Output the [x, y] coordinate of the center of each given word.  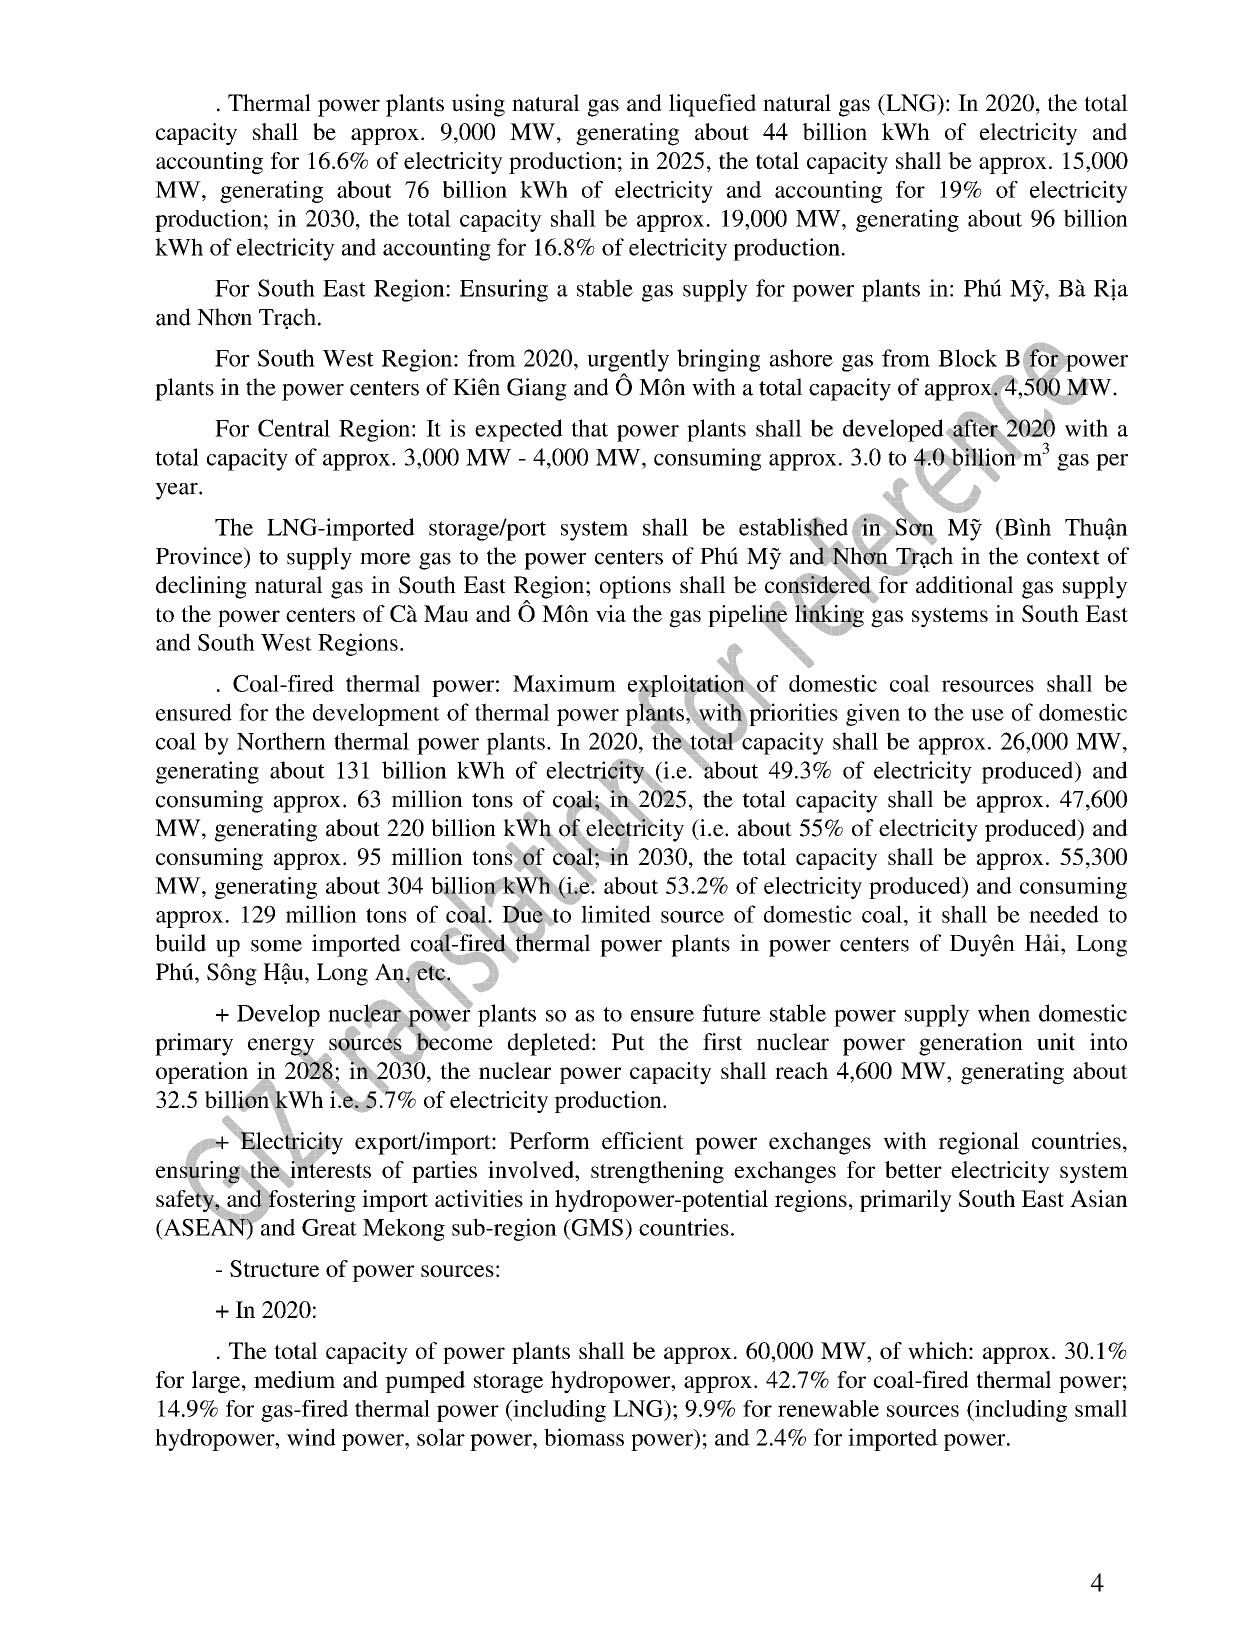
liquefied [712, 105]
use [987, 715]
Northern [281, 741]
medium [294, 1379]
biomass [584, 1437]
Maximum [564, 683]
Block [967, 358]
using [478, 105]
